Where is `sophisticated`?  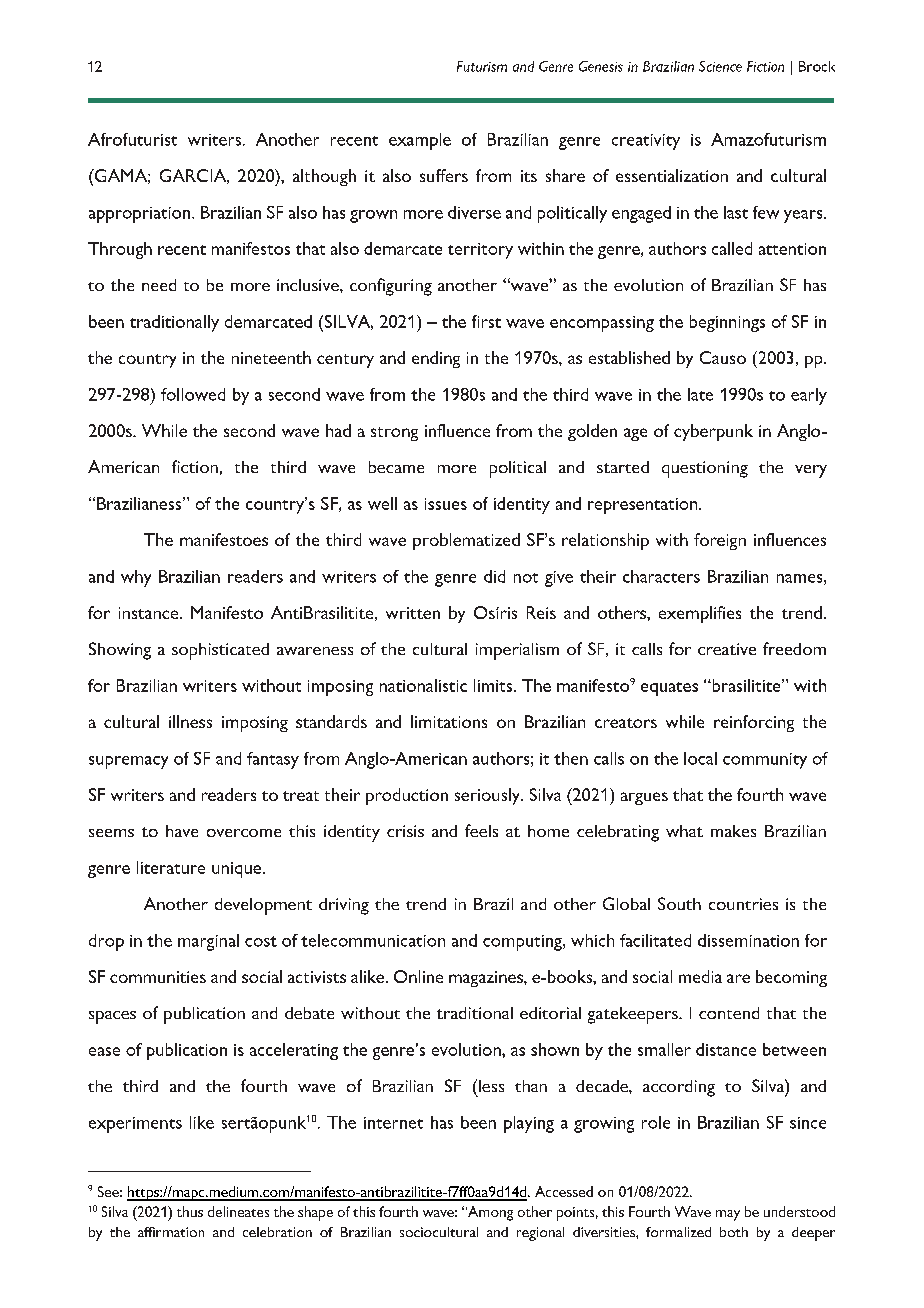 sophisticated is located at coordinates (220, 651).
